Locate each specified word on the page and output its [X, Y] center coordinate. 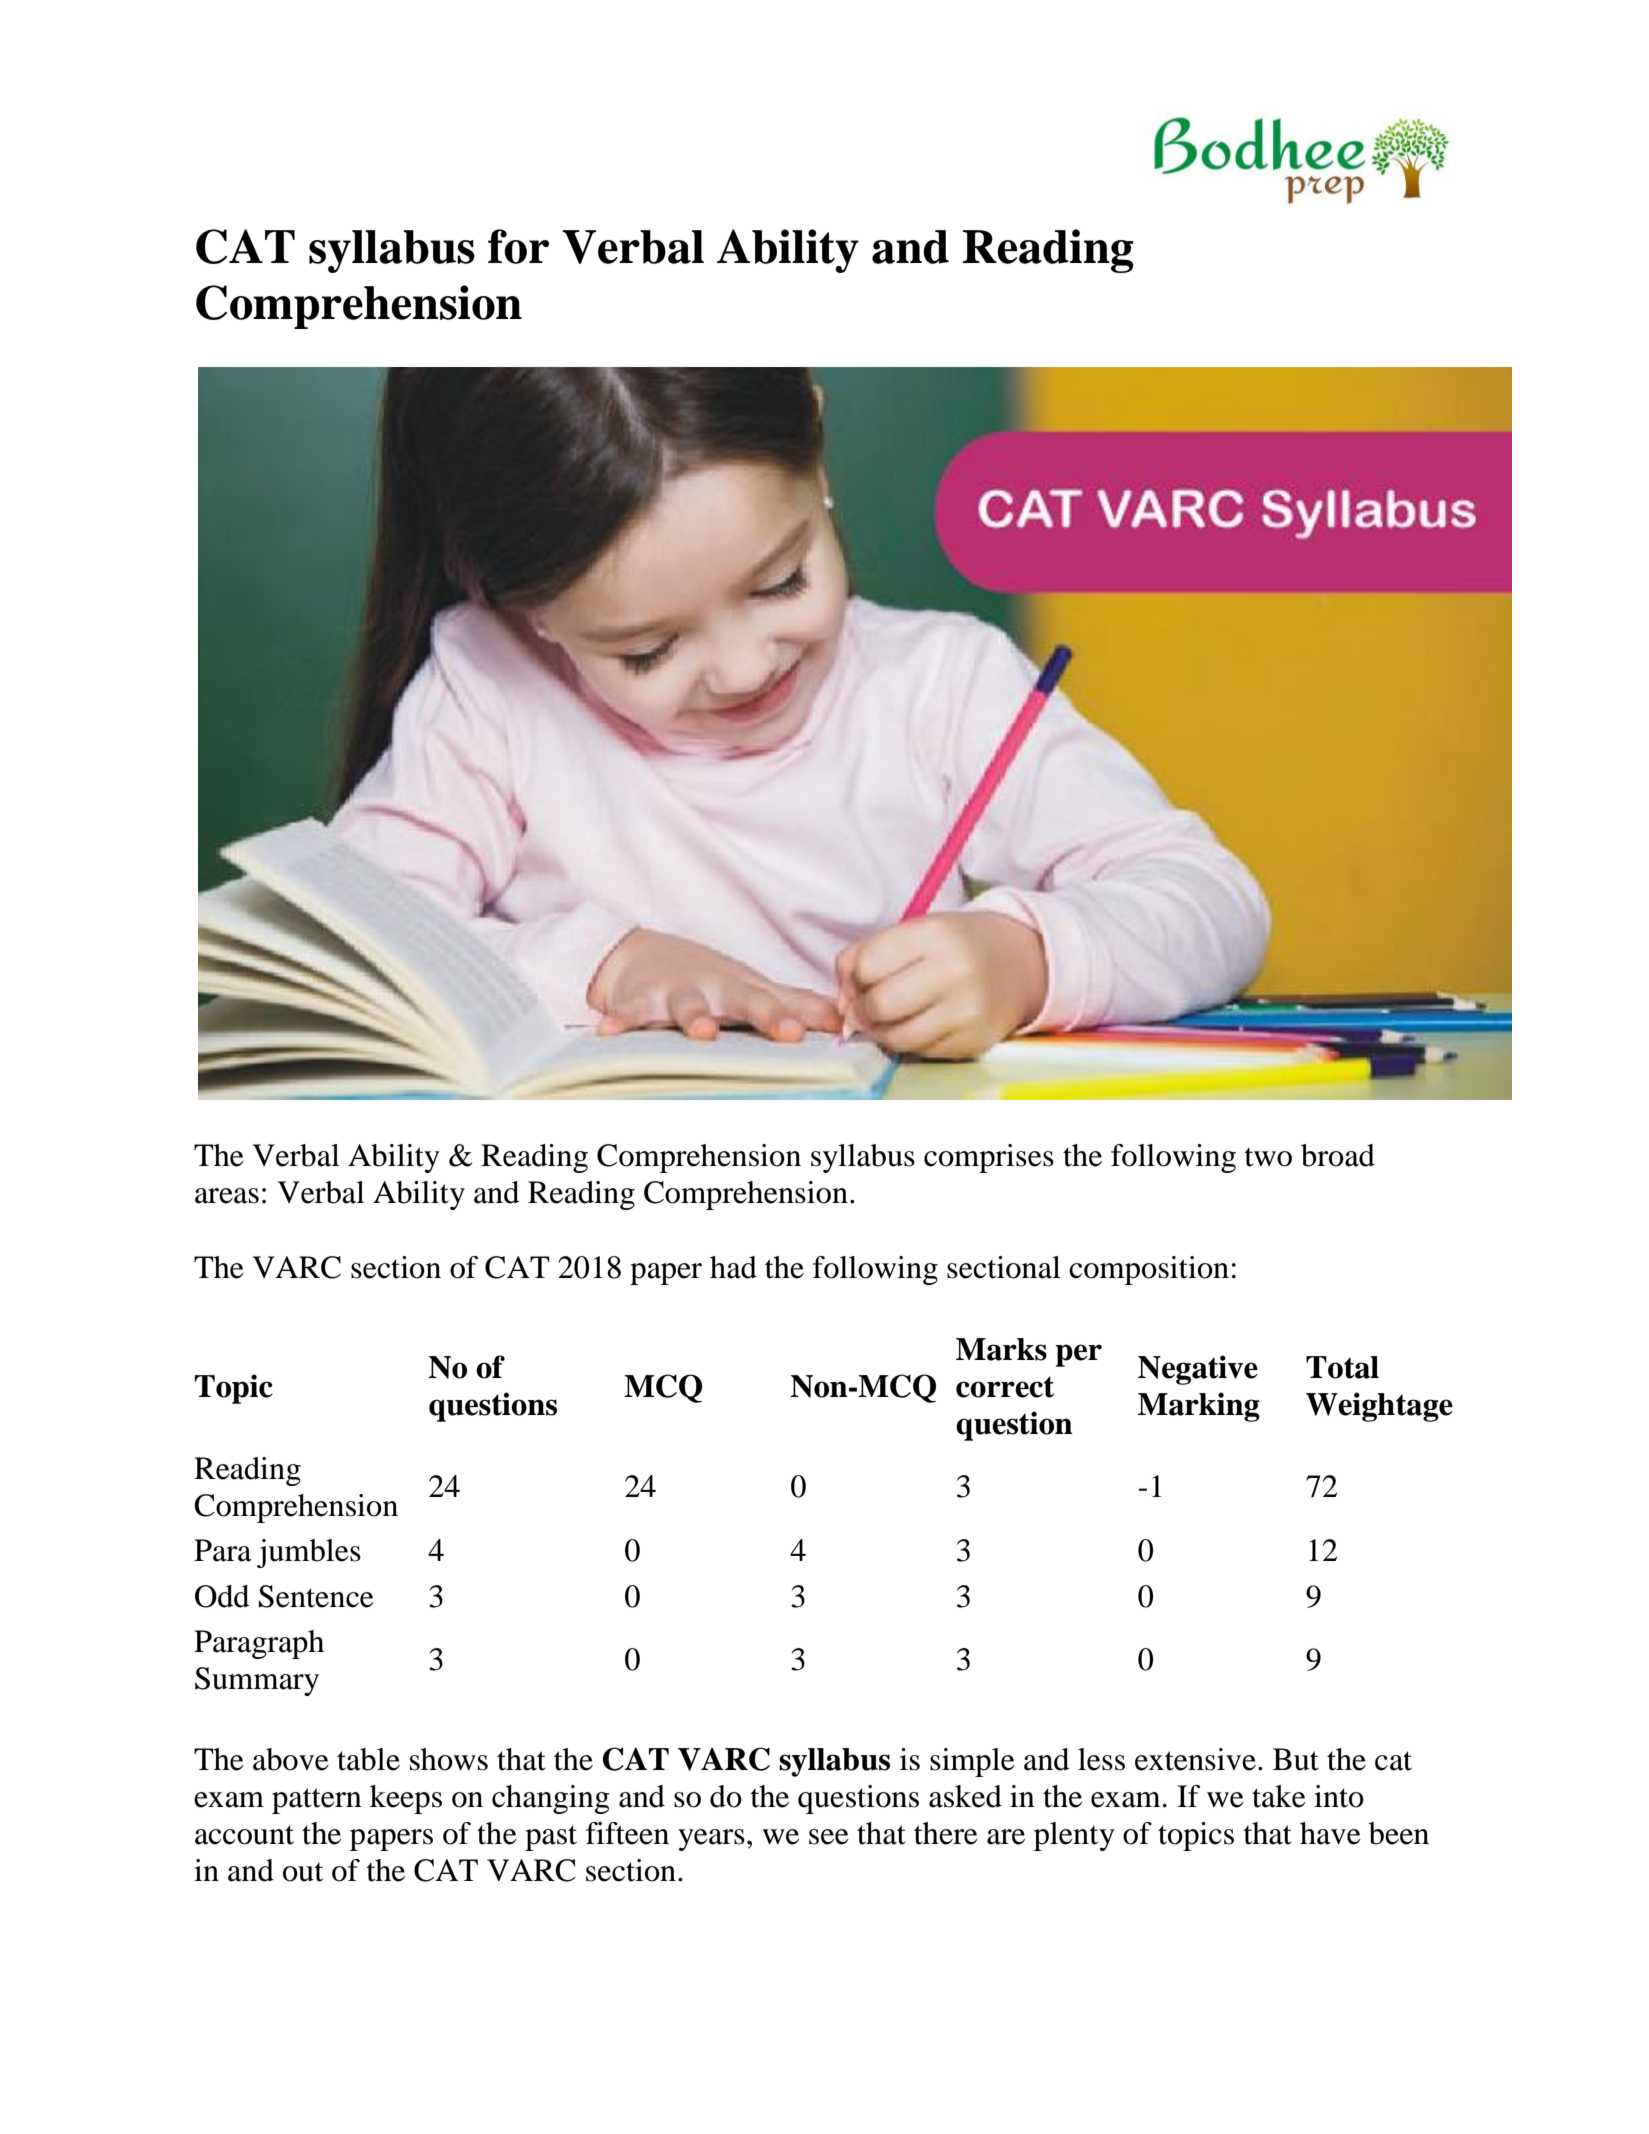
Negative [1198, 1370]
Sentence [316, 1596]
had [733, 1267]
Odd [222, 1596]
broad [1338, 1155]
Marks [1001, 1349]
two [1268, 1157]
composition [1149, 1270]
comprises [989, 1158]
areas [227, 1196]
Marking [1199, 1407]
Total [1342, 1367]
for [518, 246]
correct [1005, 1387]
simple [972, 1762]
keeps [406, 1799]
